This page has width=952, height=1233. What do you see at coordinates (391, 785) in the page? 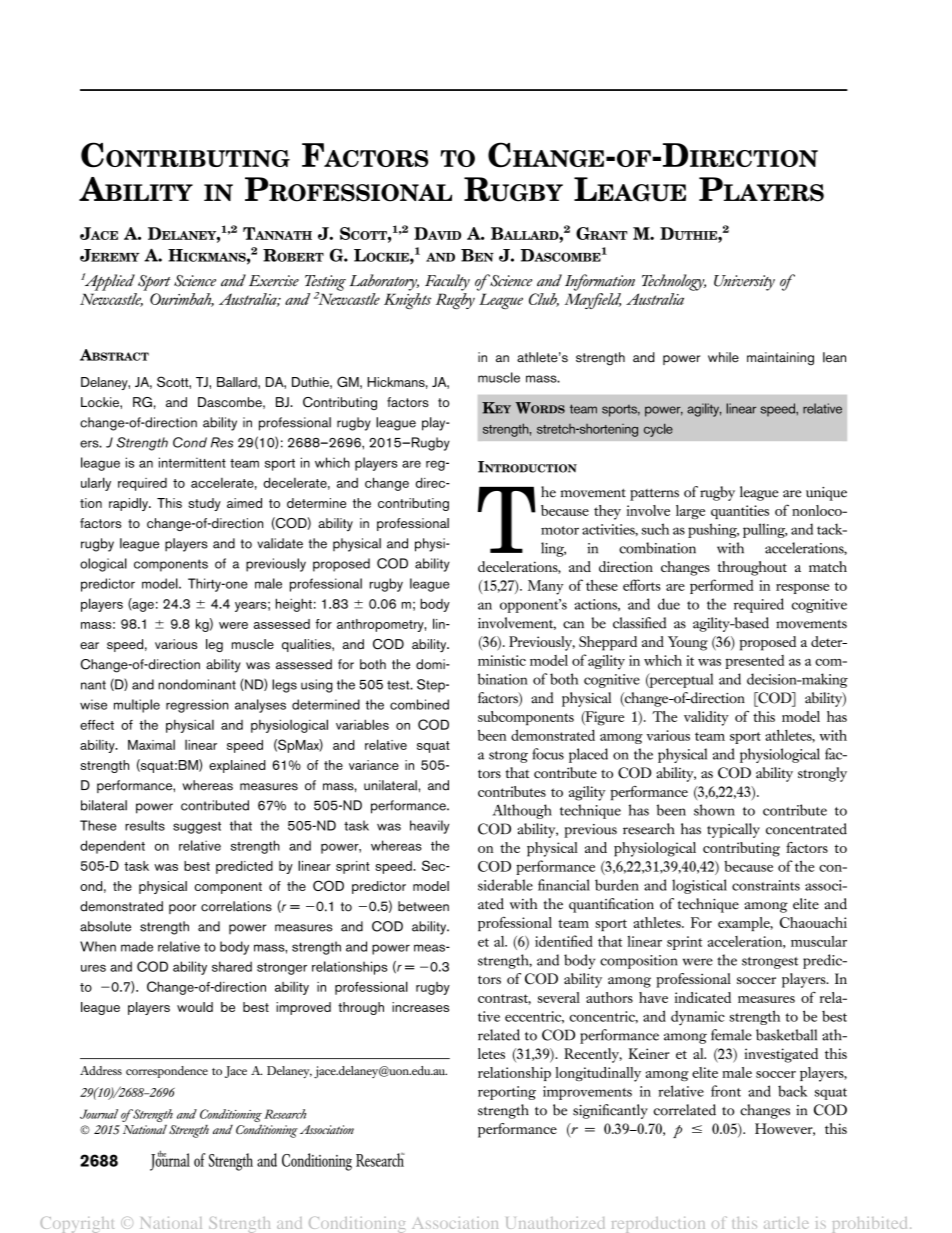
I see `unilateral` at bounding box center [391, 785].
